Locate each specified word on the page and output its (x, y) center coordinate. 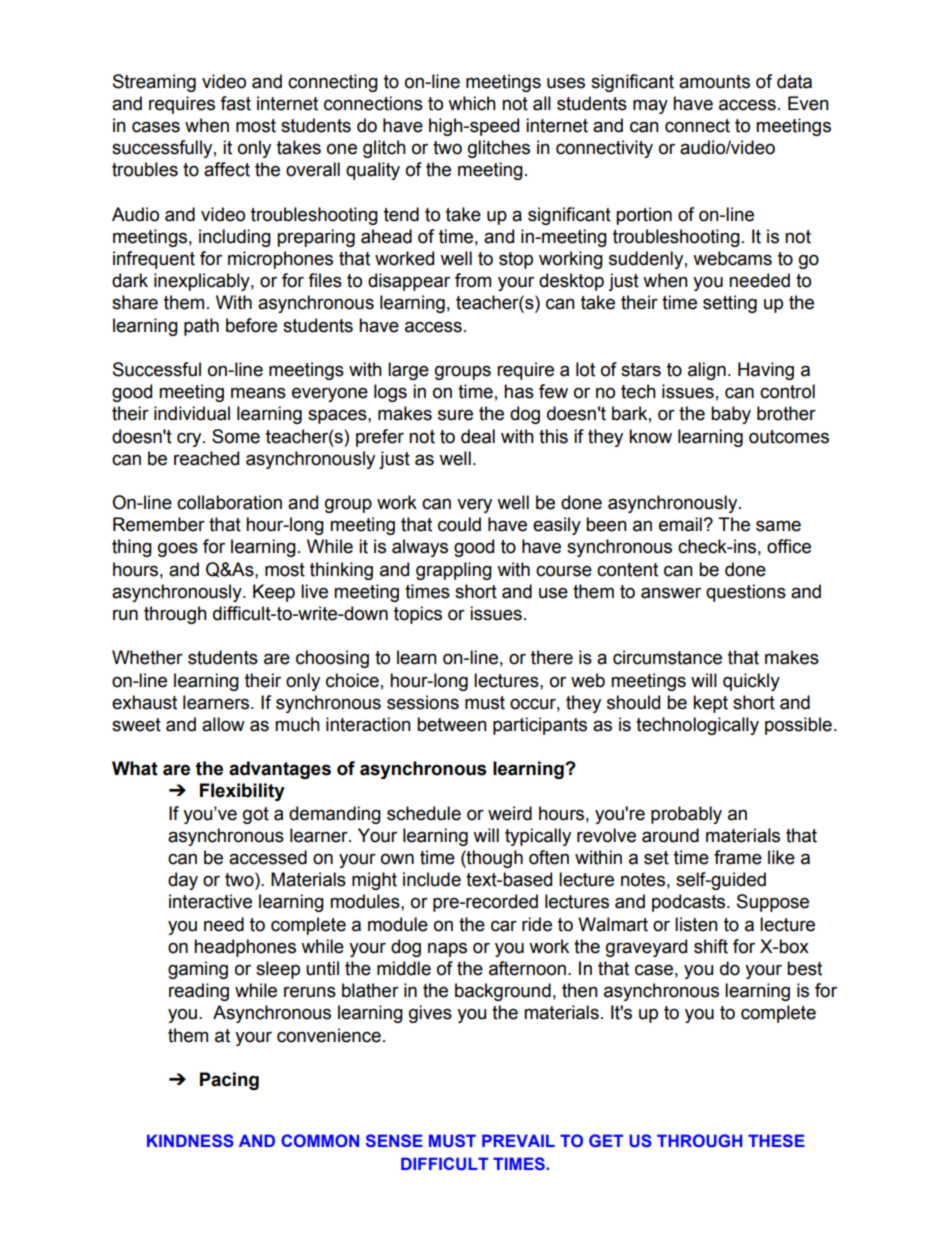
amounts (714, 82)
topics (418, 615)
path (201, 327)
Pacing (229, 1081)
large (408, 371)
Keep (274, 593)
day (183, 881)
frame (738, 857)
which (472, 103)
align (707, 371)
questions (746, 593)
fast (235, 103)
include (432, 879)
